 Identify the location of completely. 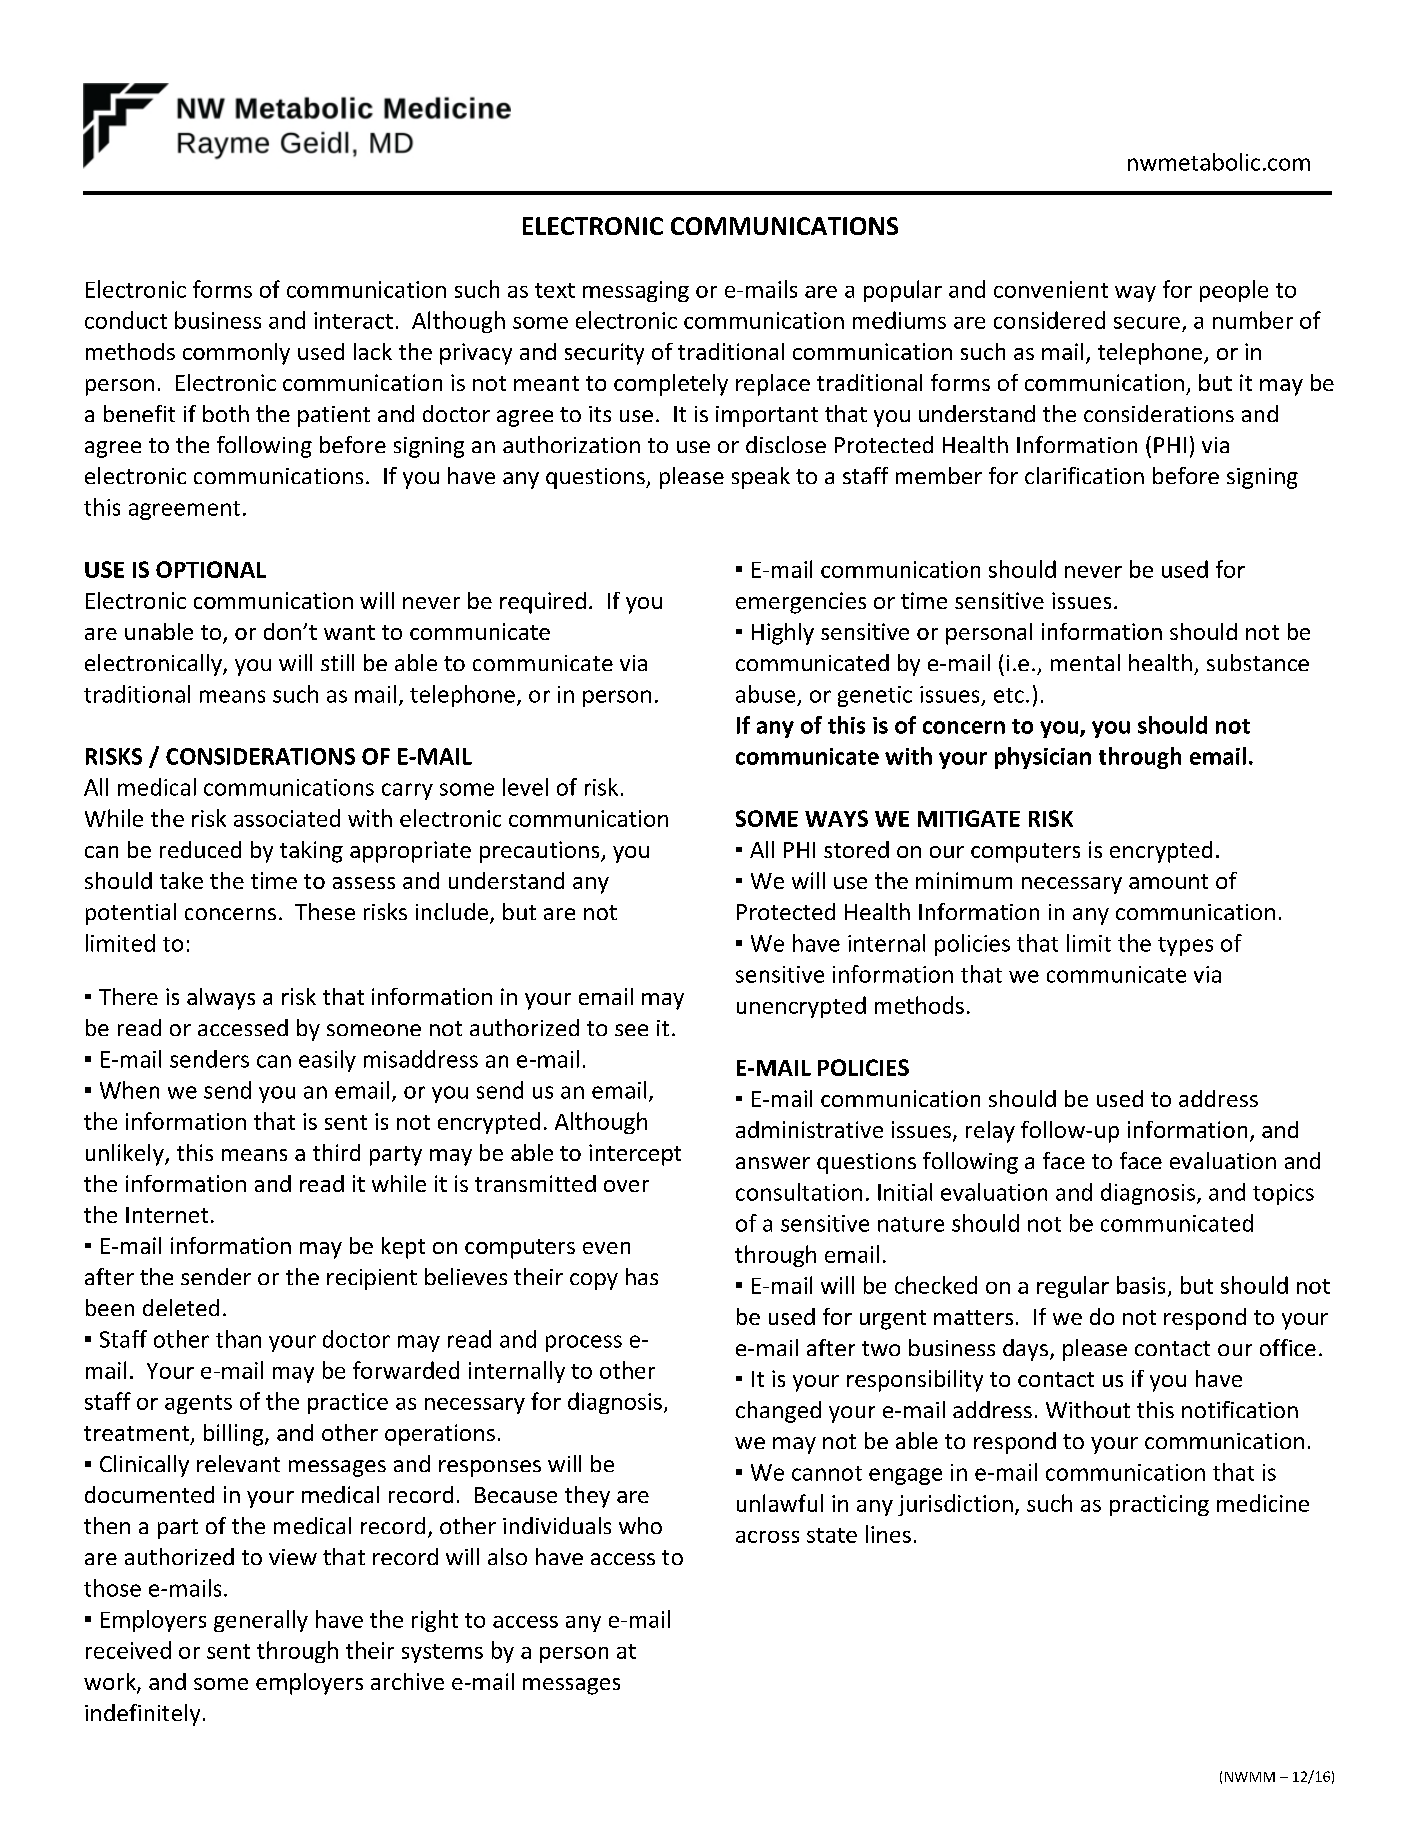
(671, 385).
